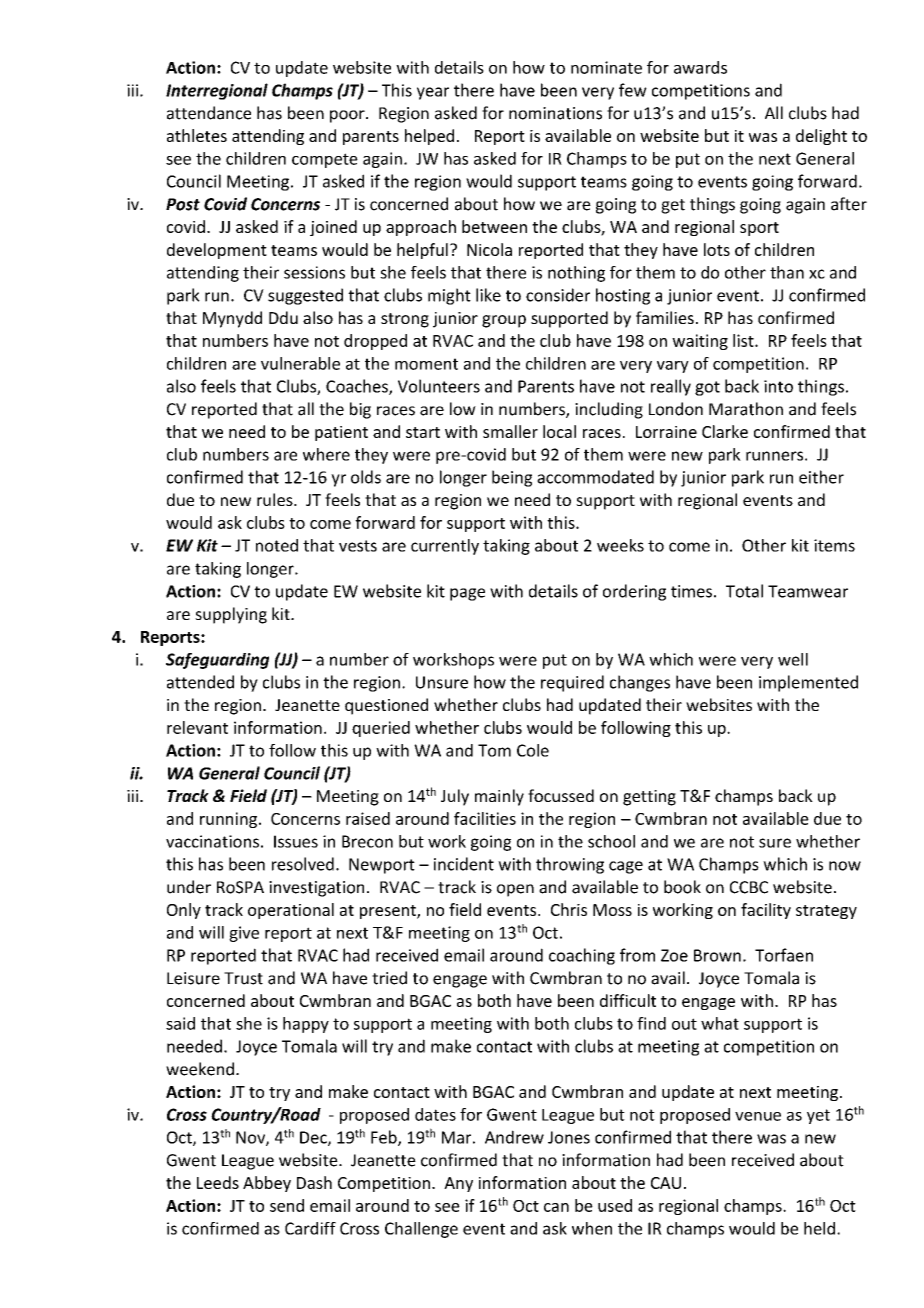 This screenshot has height=1308, width=924. What do you see at coordinates (197, 727) in the screenshot?
I see `relevant` at bounding box center [197, 727].
